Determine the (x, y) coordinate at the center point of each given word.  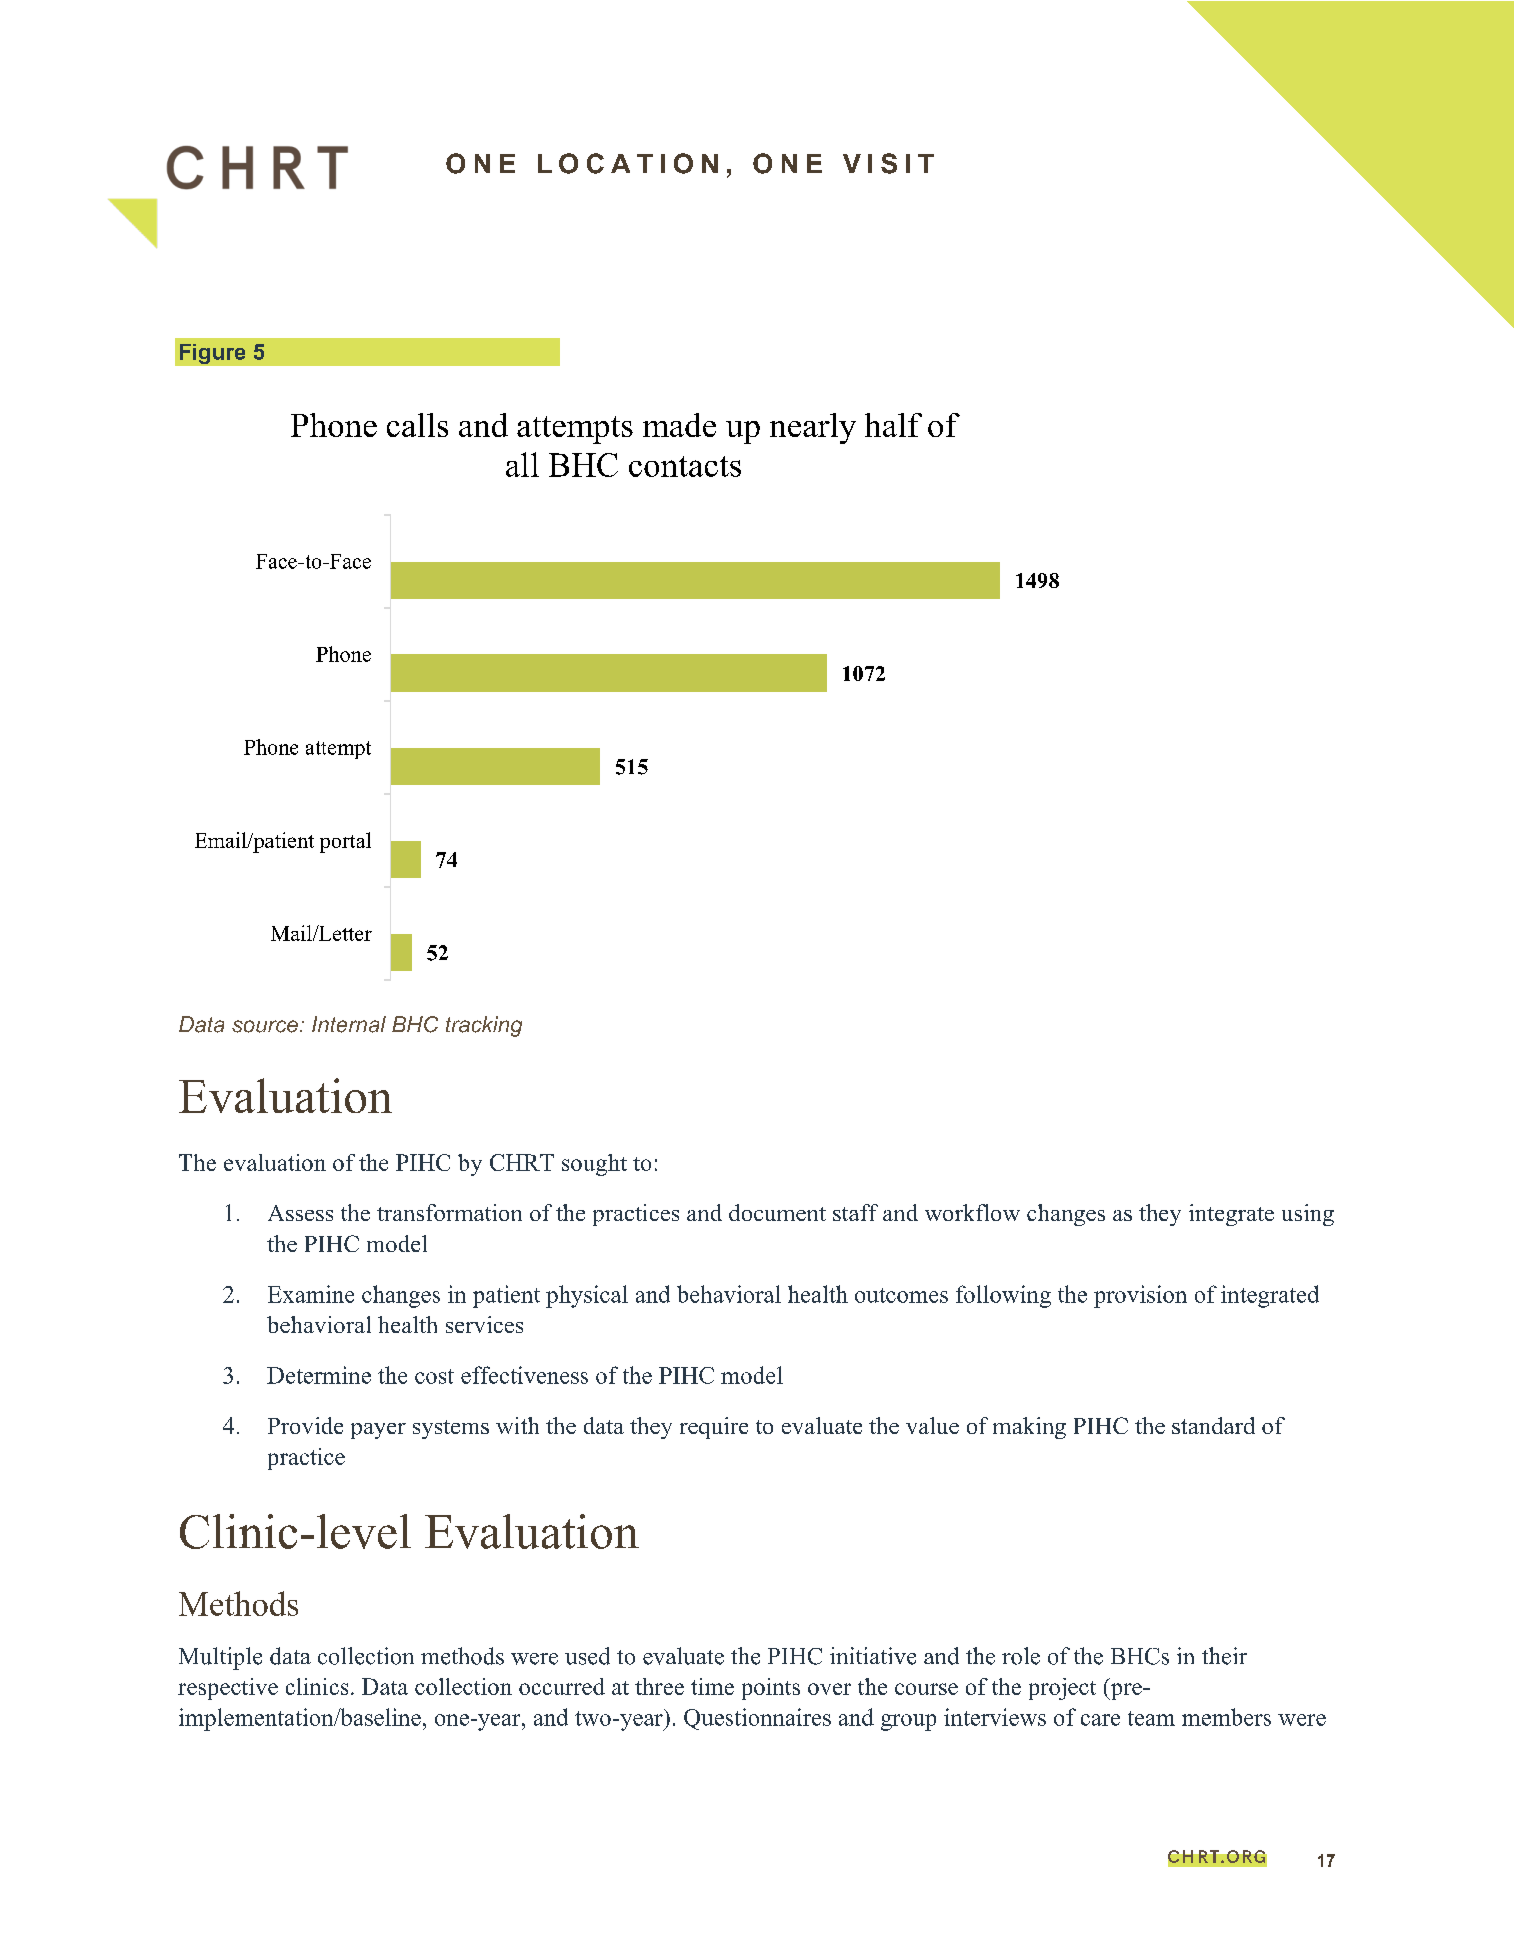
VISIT (888, 163)
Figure (212, 354)
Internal (349, 1024)
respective (228, 1689)
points (771, 1689)
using (1308, 1215)
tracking (484, 1026)
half (893, 425)
